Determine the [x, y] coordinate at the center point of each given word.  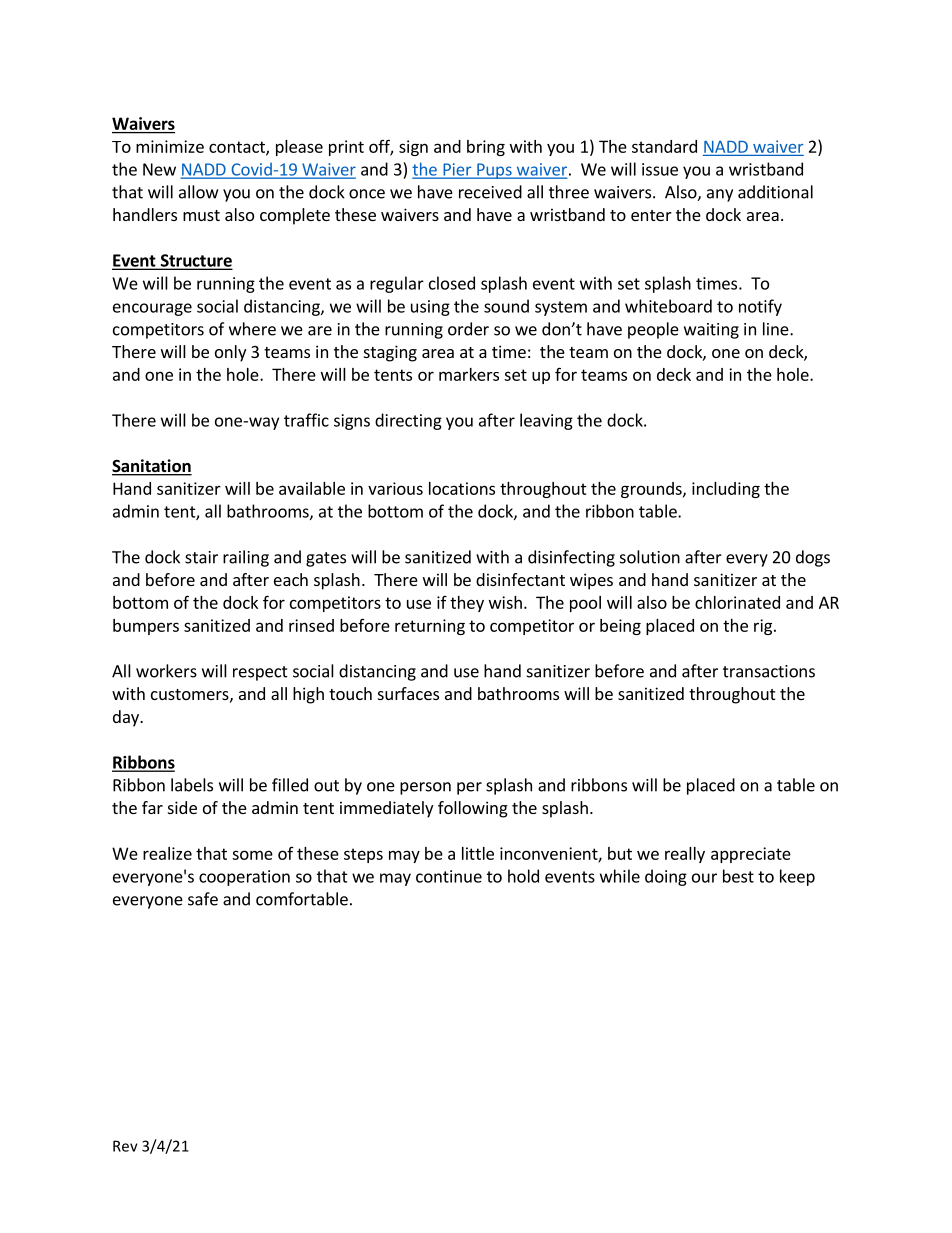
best [738, 876]
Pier [457, 170]
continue [449, 876]
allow [198, 192]
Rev [125, 1146]
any [720, 195]
